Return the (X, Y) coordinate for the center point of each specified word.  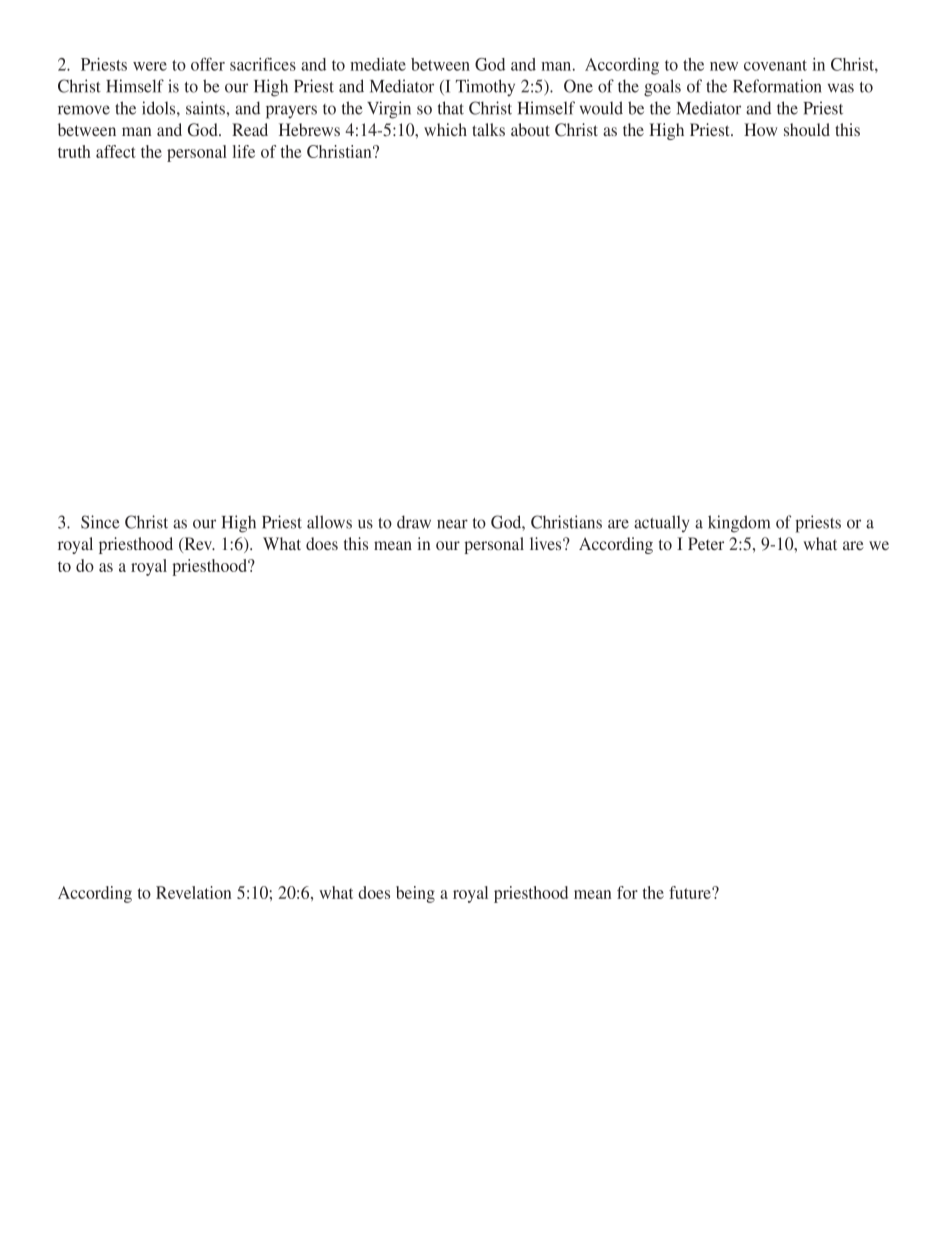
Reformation (777, 86)
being (415, 894)
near (452, 524)
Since (100, 522)
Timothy (485, 88)
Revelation (193, 892)
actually (661, 524)
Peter (706, 543)
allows (329, 522)
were (150, 66)
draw (414, 522)
